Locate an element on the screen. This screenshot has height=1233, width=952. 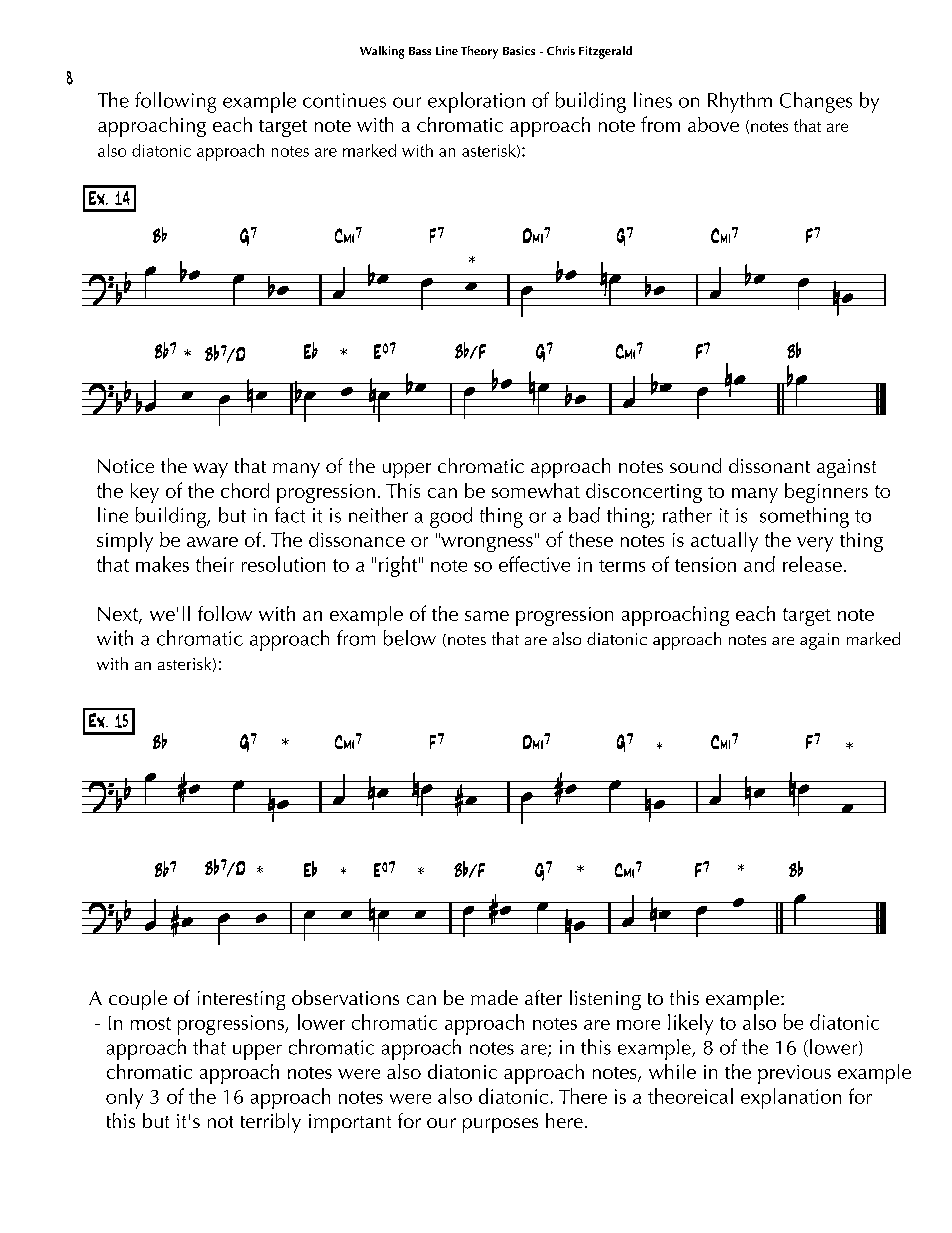
continues is located at coordinates (344, 100).
